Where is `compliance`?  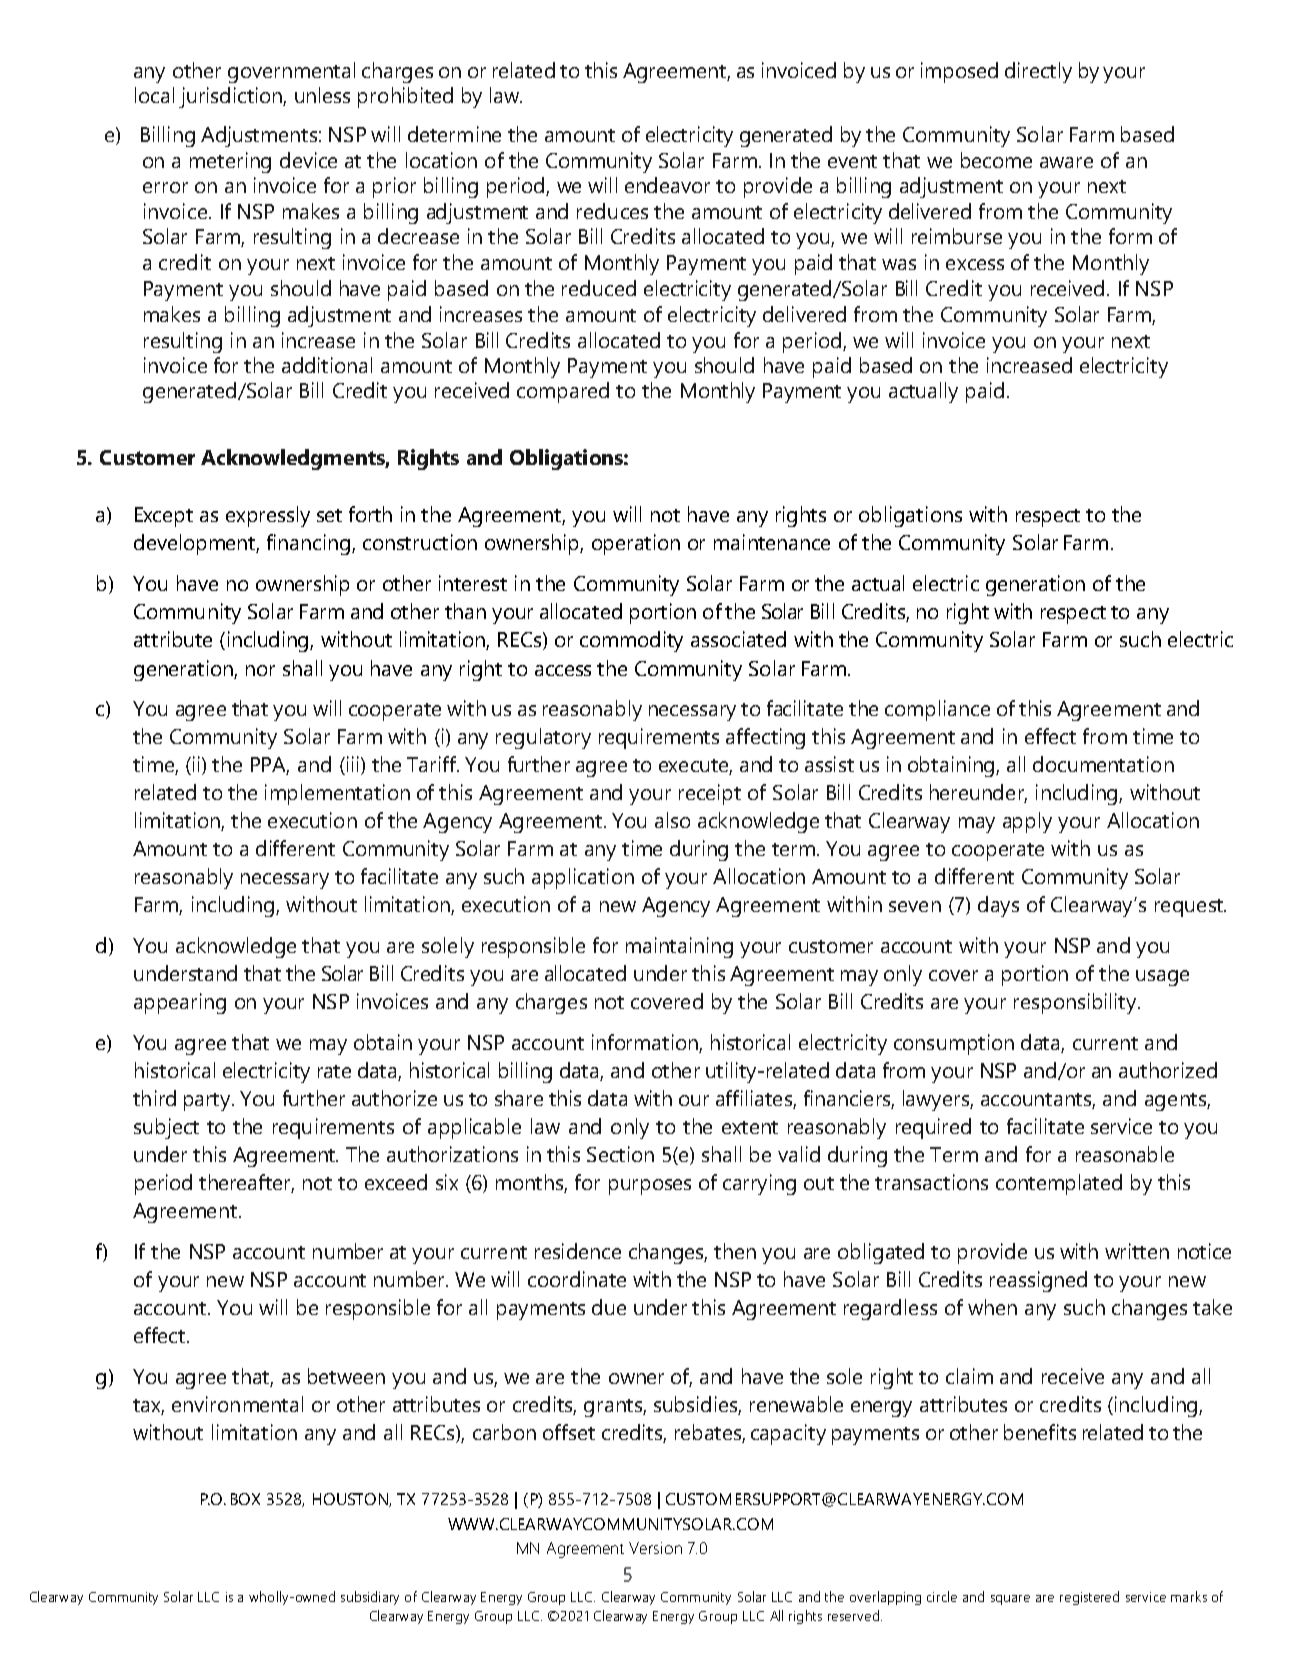
compliance is located at coordinates (937, 710).
